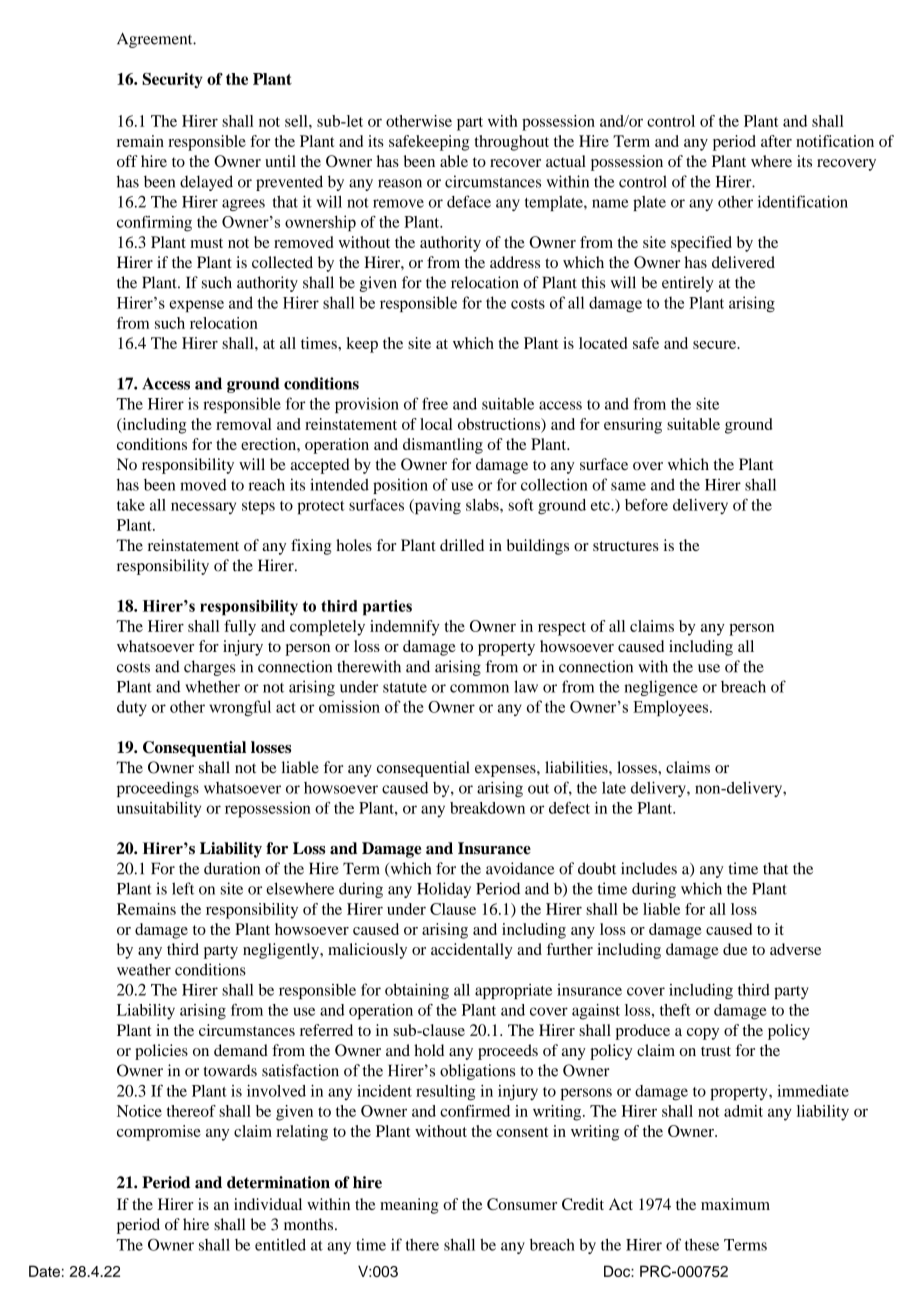 Image resolution: width=924 pixels, height=1308 pixels. What do you see at coordinates (172, 80) in the document?
I see `Security` at bounding box center [172, 80].
